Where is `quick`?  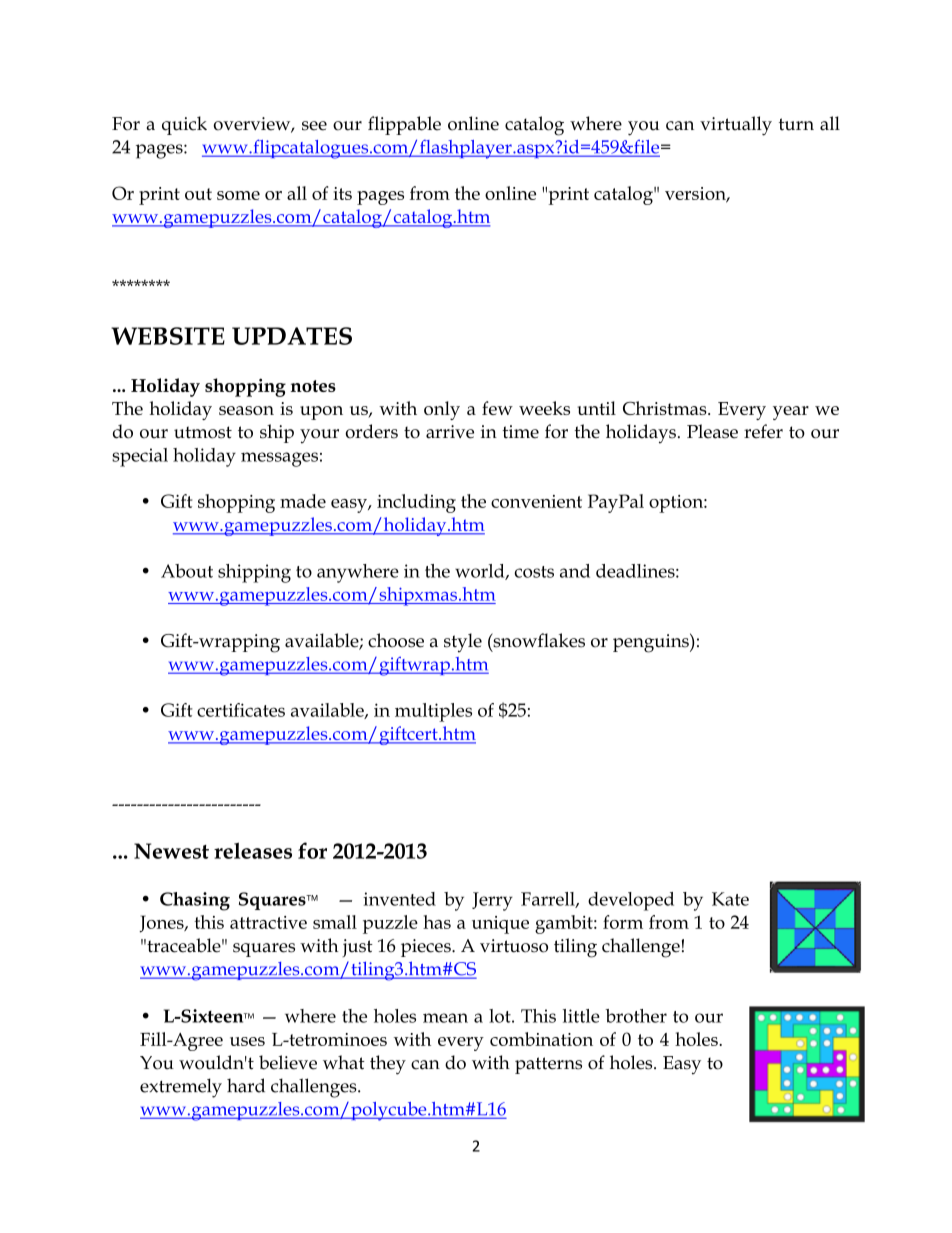 quick is located at coordinates (184, 125).
